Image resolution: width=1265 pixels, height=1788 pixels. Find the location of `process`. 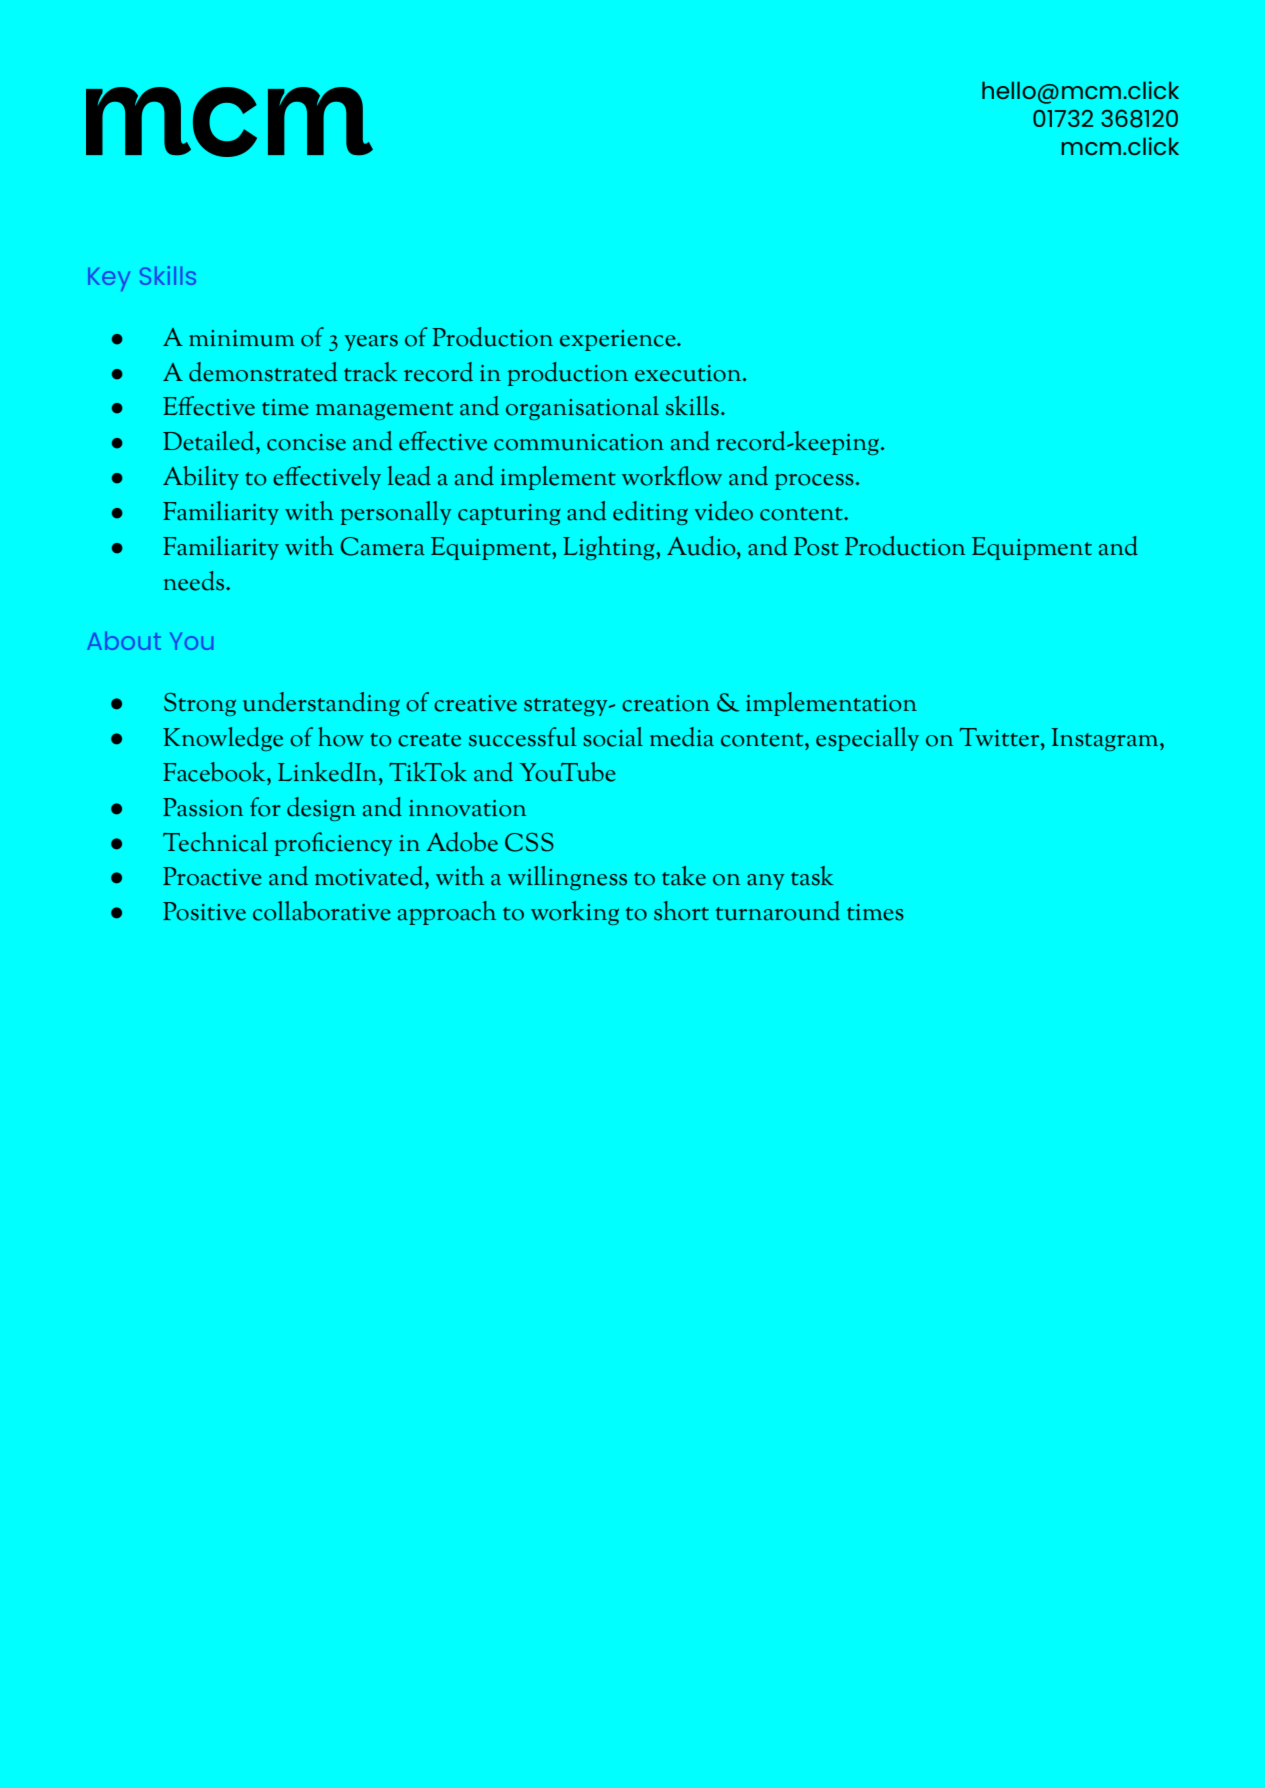

process is located at coordinates (814, 482).
